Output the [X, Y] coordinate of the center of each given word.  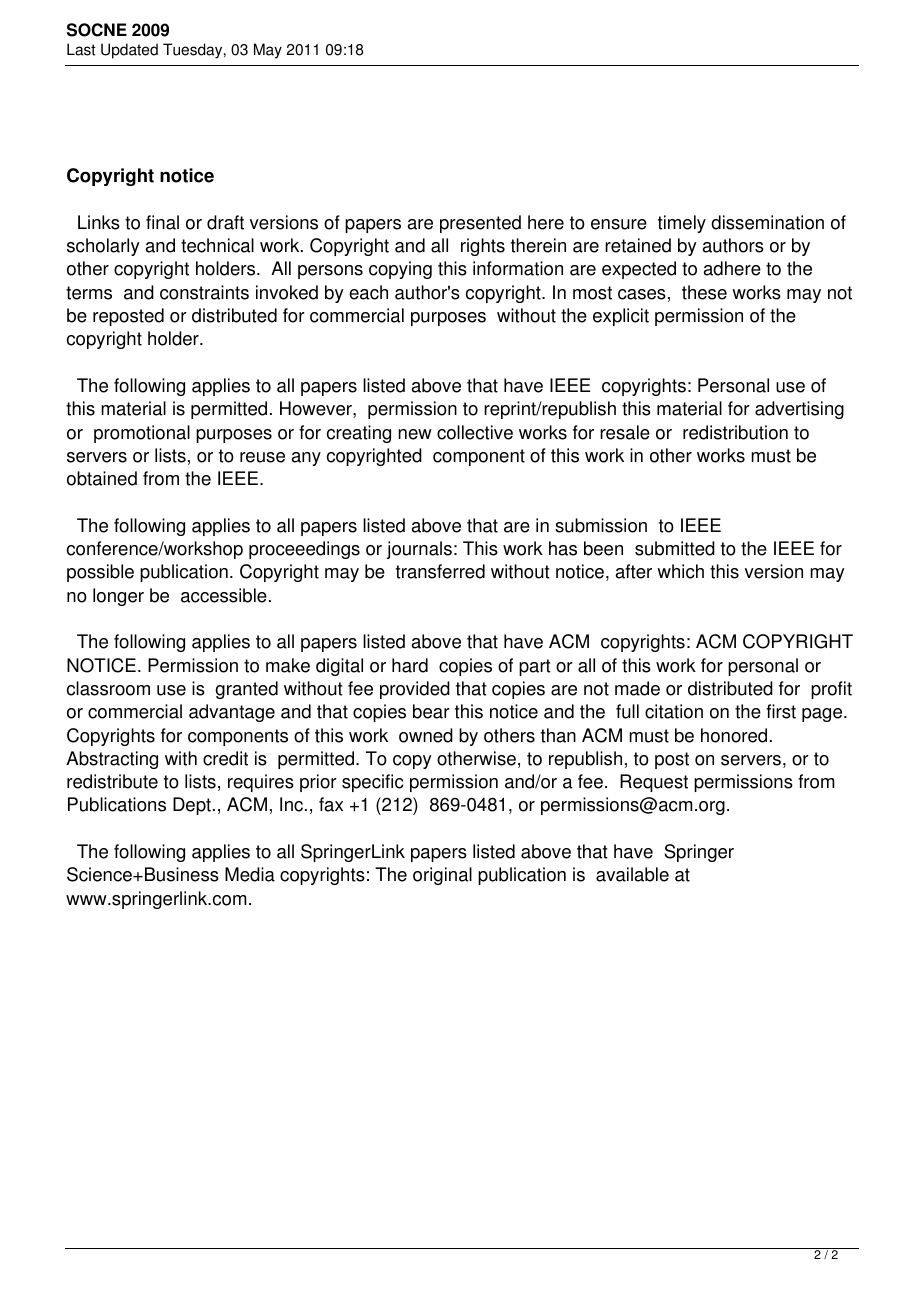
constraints [204, 292]
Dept [192, 806]
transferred [440, 571]
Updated [129, 51]
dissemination [767, 222]
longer [118, 597]
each [368, 292]
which [680, 571]
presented [480, 224]
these [704, 292]
